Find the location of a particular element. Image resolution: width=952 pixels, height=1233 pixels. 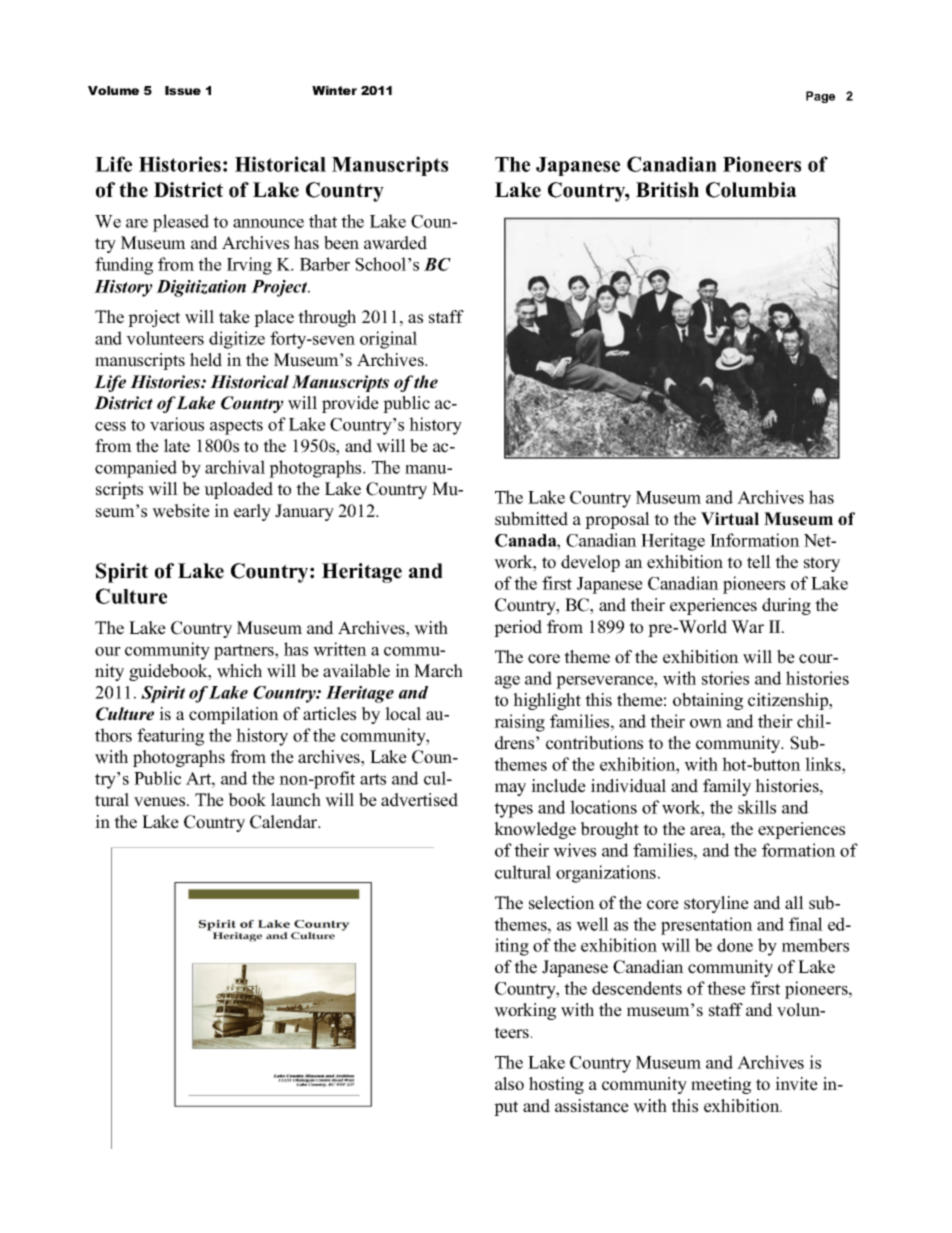

also is located at coordinates (509, 1084).
